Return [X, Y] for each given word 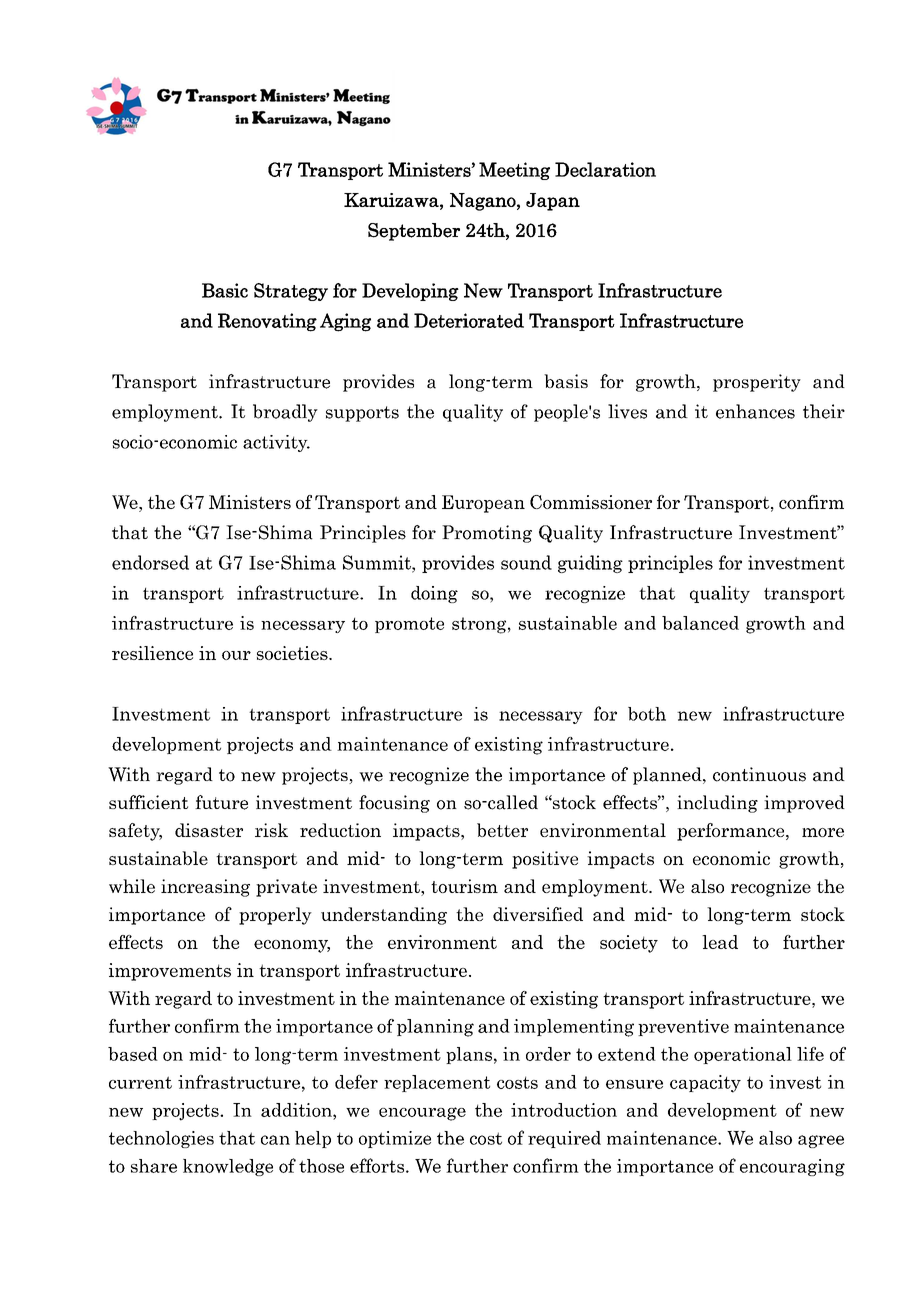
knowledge [228, 1167]
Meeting [514, 171]
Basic [225, 290]
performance [732, 832]
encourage [422, 1114]
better [502, 830]
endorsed [150, 562]
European [483, 504]
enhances [755, 411]
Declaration [605, 169]
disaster [209, 830]
